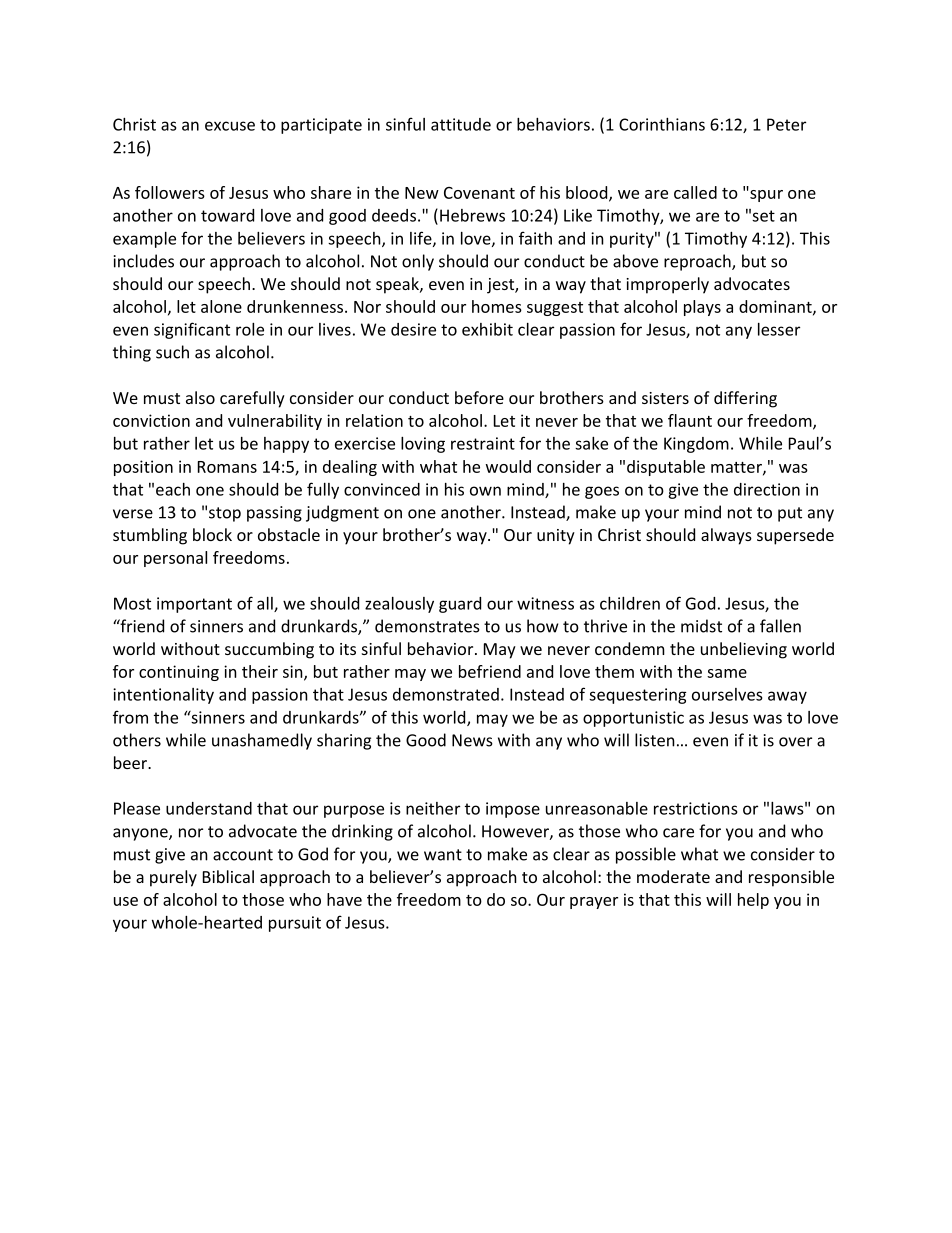  What do you see at coordinates (744, 650) in the screenshot?
I see `unbelieving` at bounding box center [744, 650].
